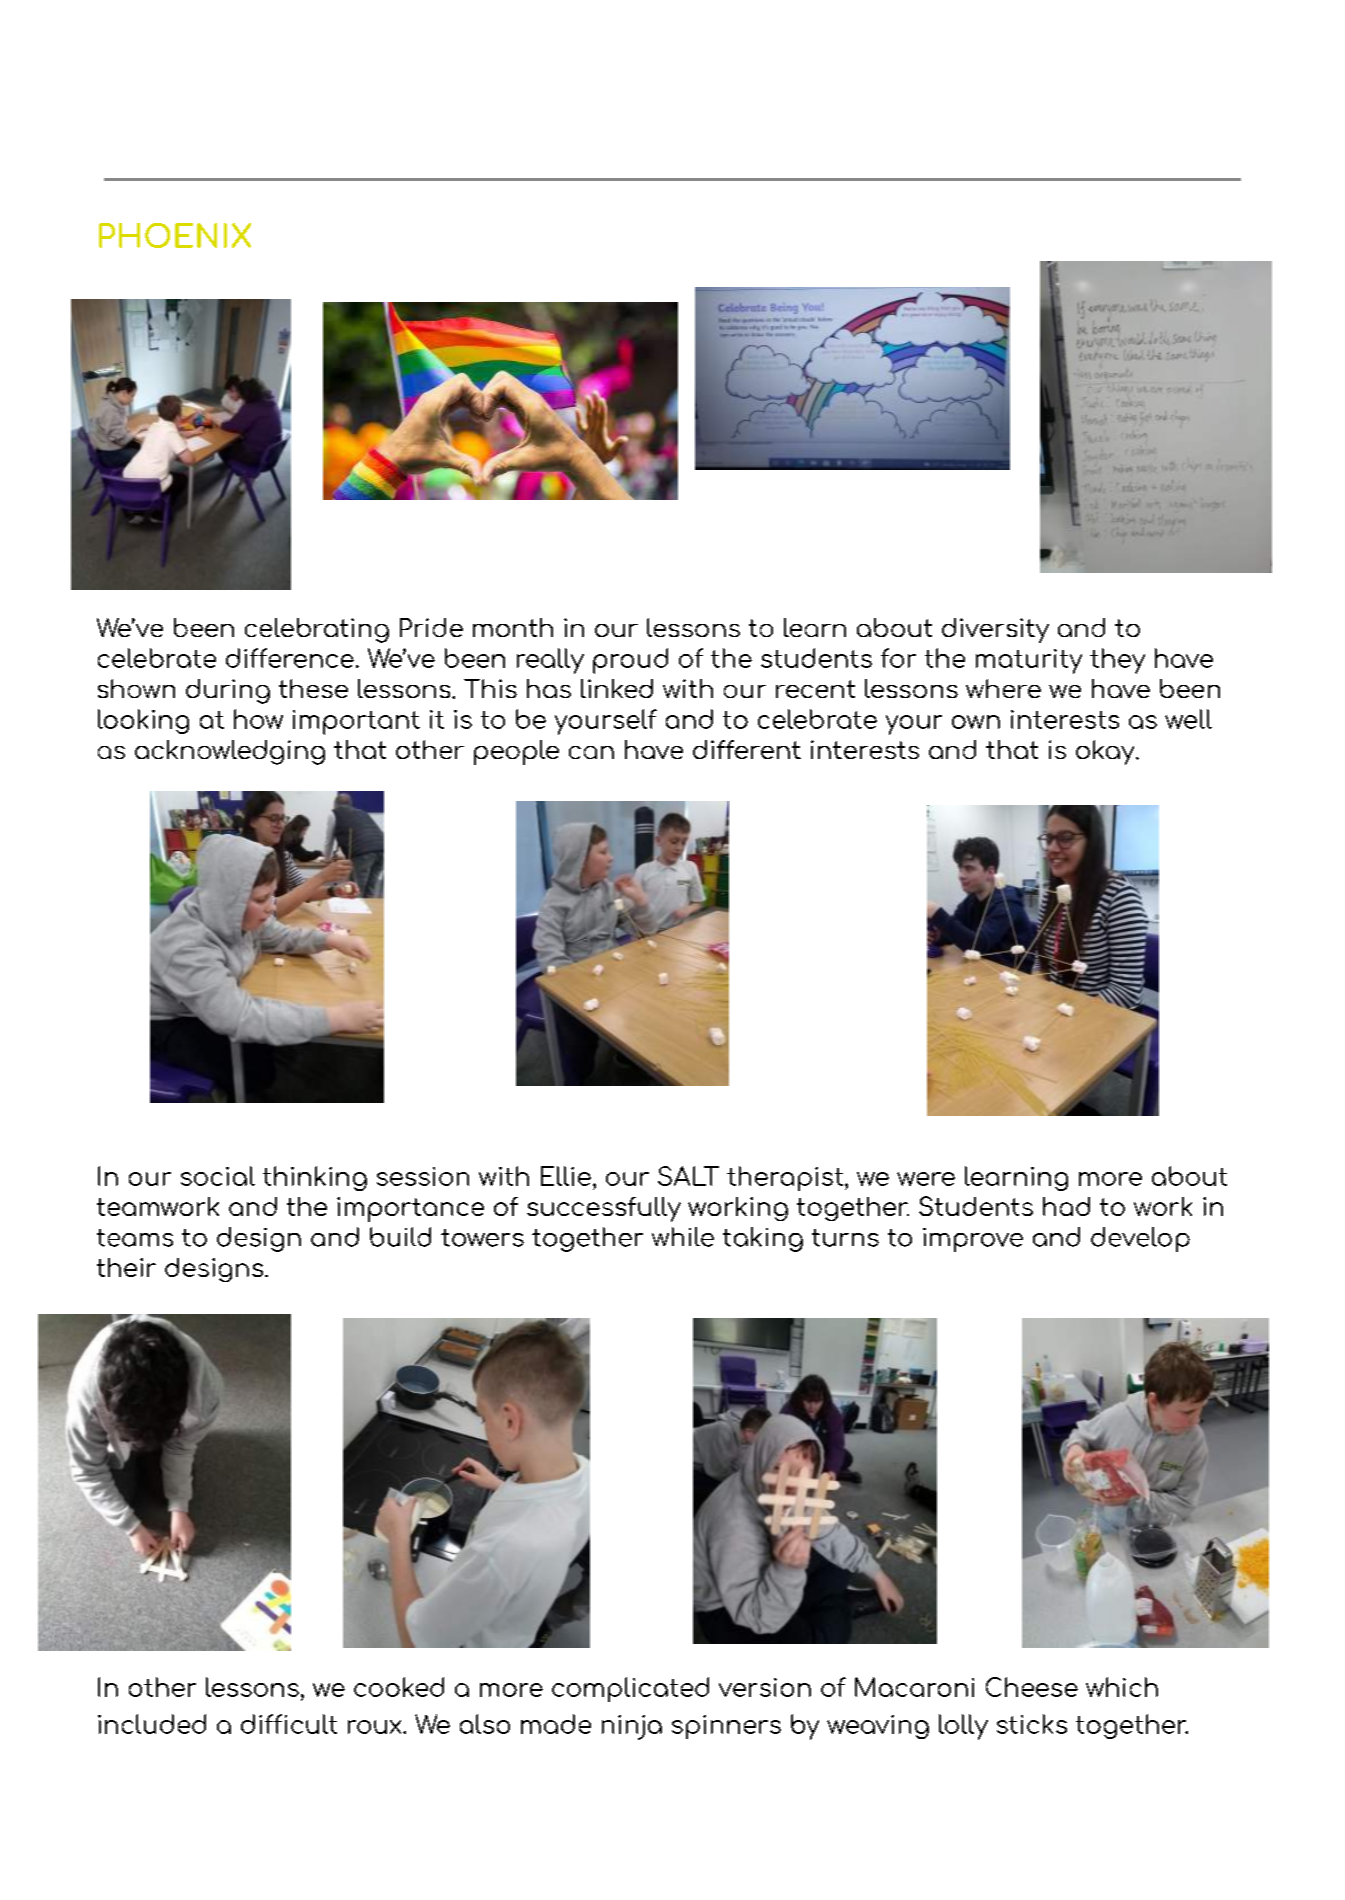 Image resolution: width=1345 pixels, height=1900 pixels. I want to click on had, so click(1066, 1206).
